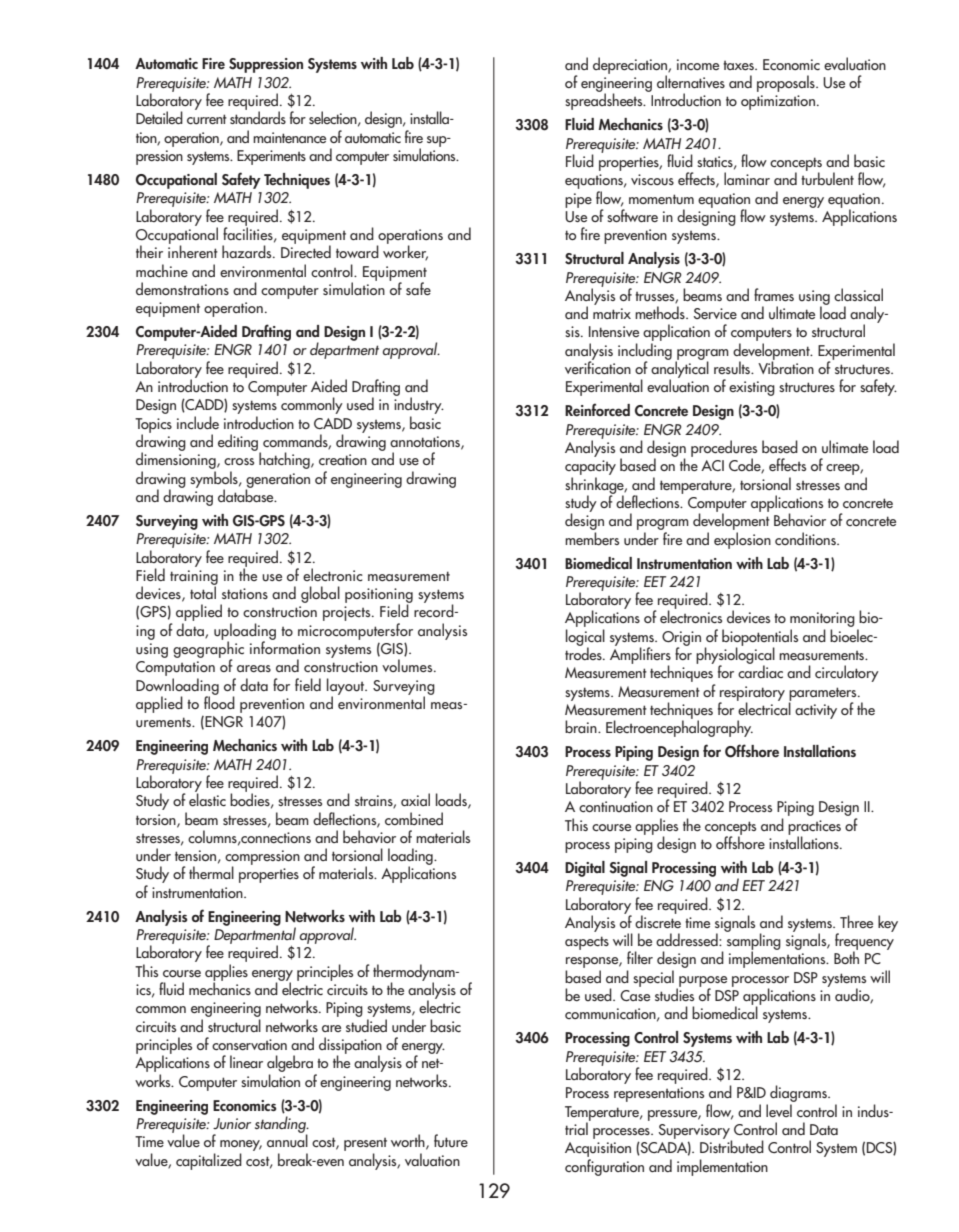 This screenshot has height=1232, width=959. Describe the element at coordinates (211, 872) in the screenshot. I see `thermal` at that location.
